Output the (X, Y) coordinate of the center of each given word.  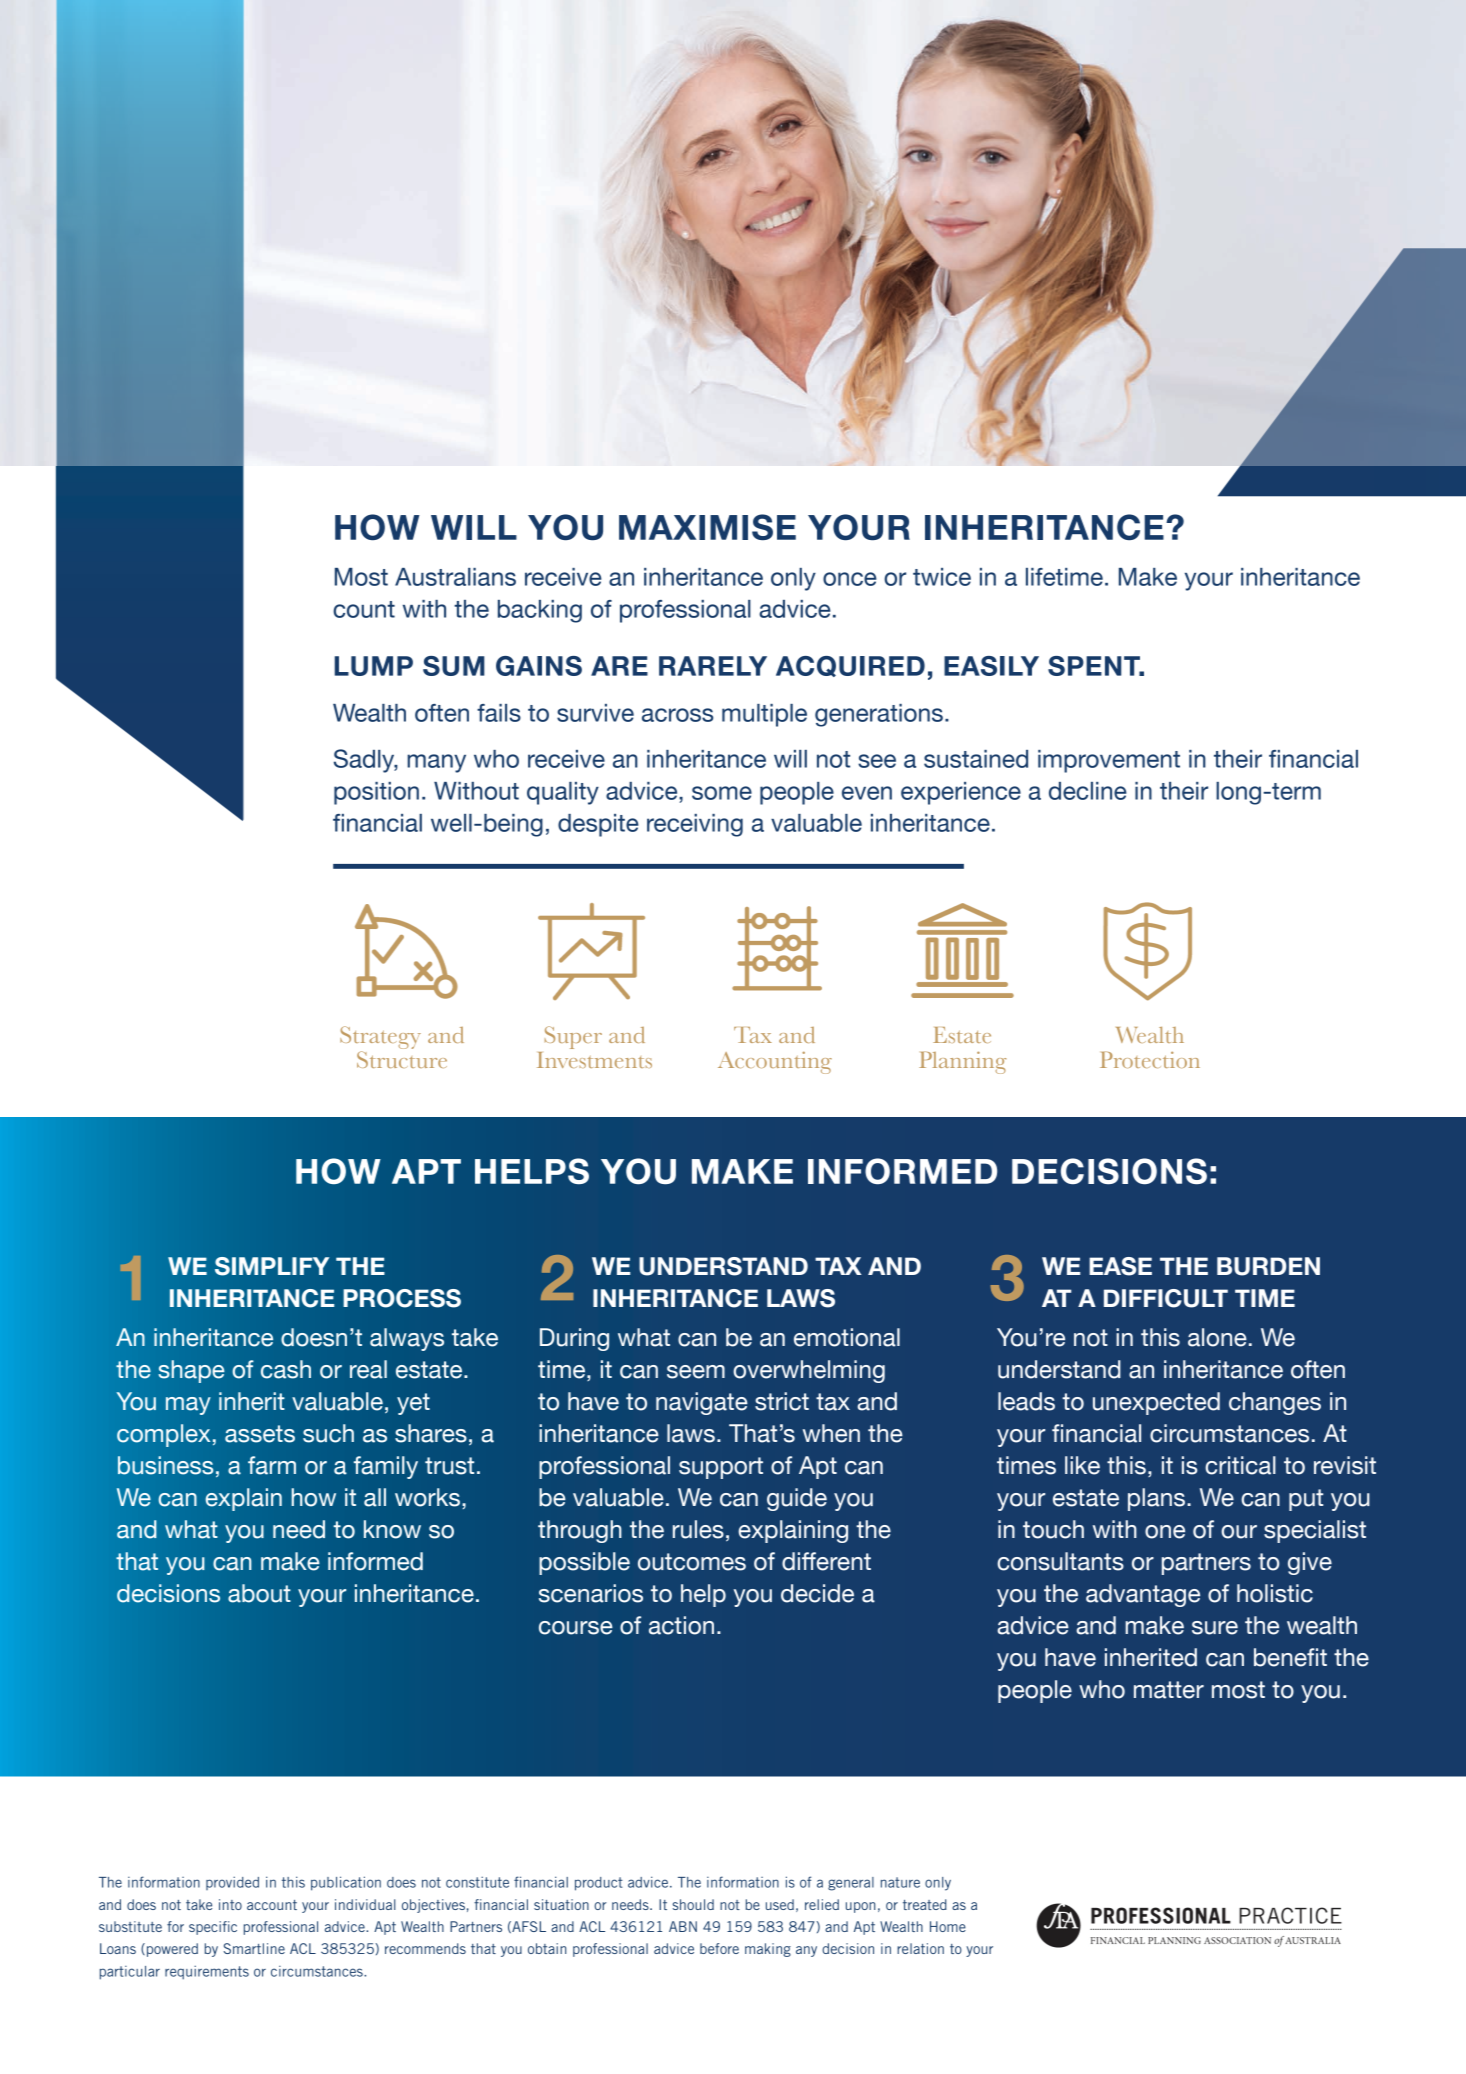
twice (942, 577)
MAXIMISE (707, 527)
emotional (847, 1337)
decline (1088, 791)
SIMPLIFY (272, 1266)
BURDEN (1268, 1266)
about (259, 1593)
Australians (455, 577)
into (230, 1904)
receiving (695, 825)
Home (948, 1926)
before (719, 1948)
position (376, 793)
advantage (1143, 1595)
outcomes (692, 1562)
